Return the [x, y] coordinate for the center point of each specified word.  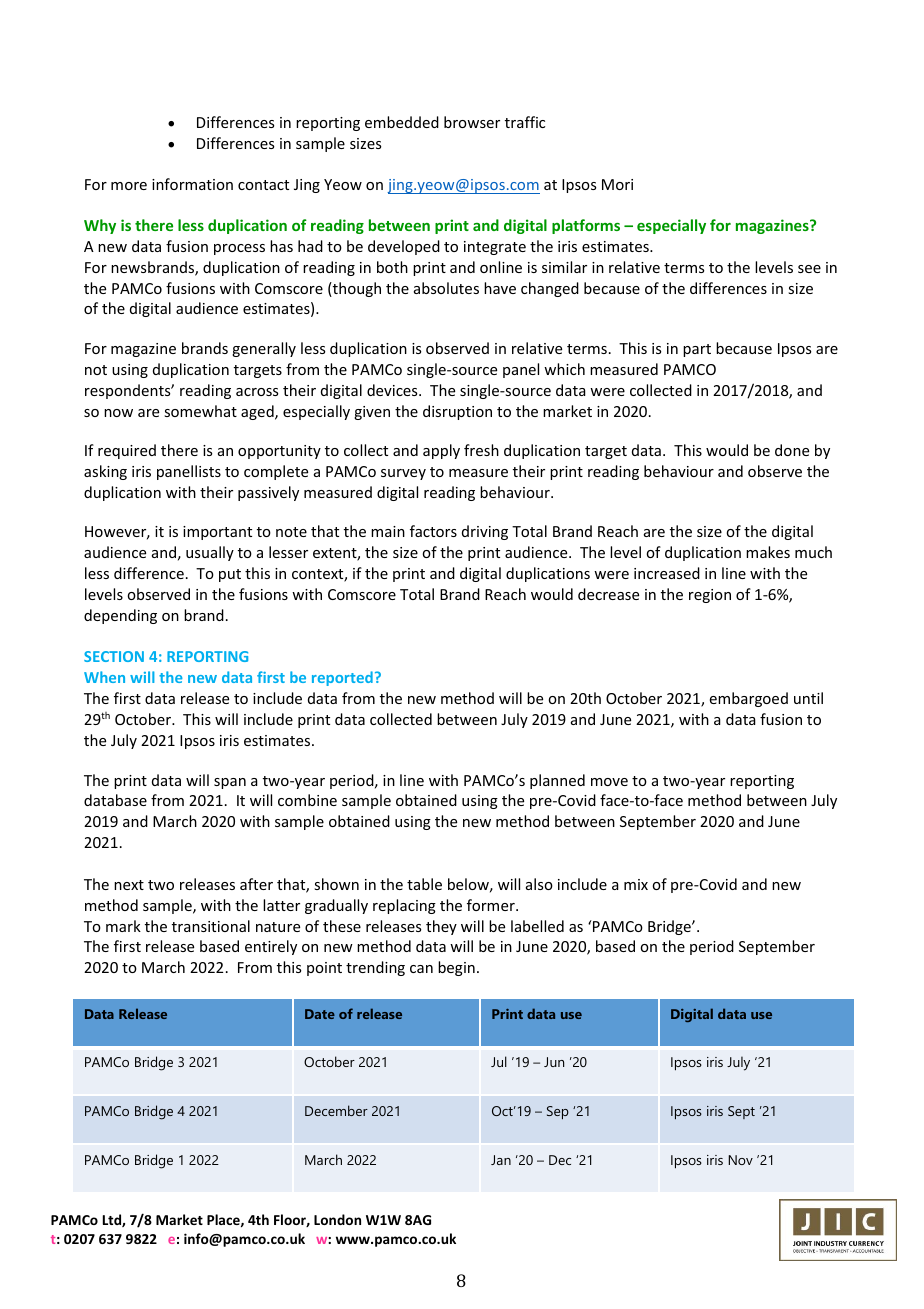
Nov [740, 1160]
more [129, 186]
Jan [501, 1160]
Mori [617, 184]
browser [472, 122]
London [337, 1219]
